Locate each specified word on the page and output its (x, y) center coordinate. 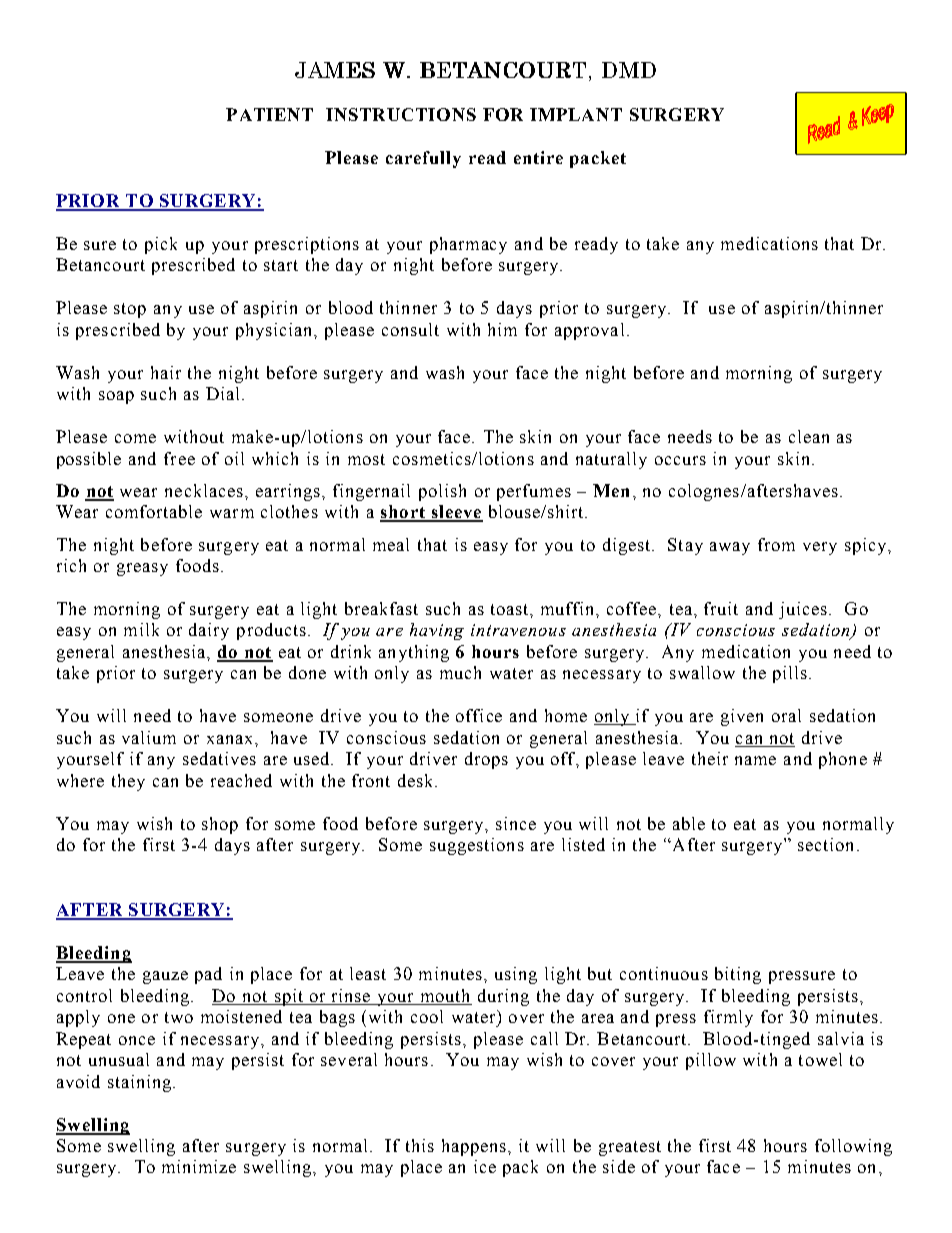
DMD (629, 70)
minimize (199, 1166)
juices (803, 610)
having (437, 631)
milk (141, 629)
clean (809, 436)
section (825, 844)
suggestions (477, 846)
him (502, 329)
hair (166, 372)
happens (474, 1147)
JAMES (335, 70)
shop (220, 825)
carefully (423, 159)
